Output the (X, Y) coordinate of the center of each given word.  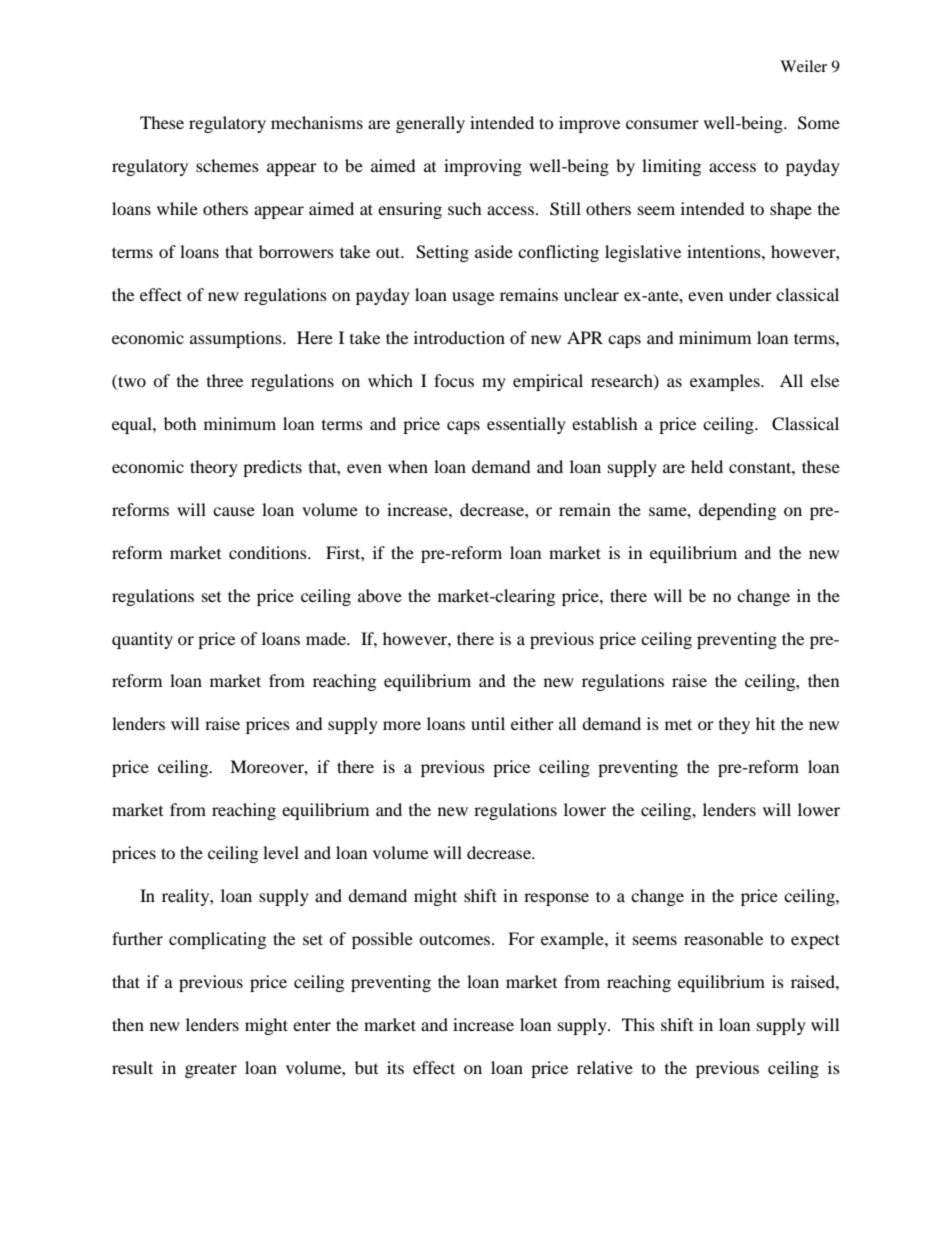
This (638, 1024)
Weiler (803, 66)
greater (211, 1070)
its (395, 1067)
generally (430, 124)
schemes (227, 165)
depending (737, 511)
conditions (269, 552)
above (380, 595)
